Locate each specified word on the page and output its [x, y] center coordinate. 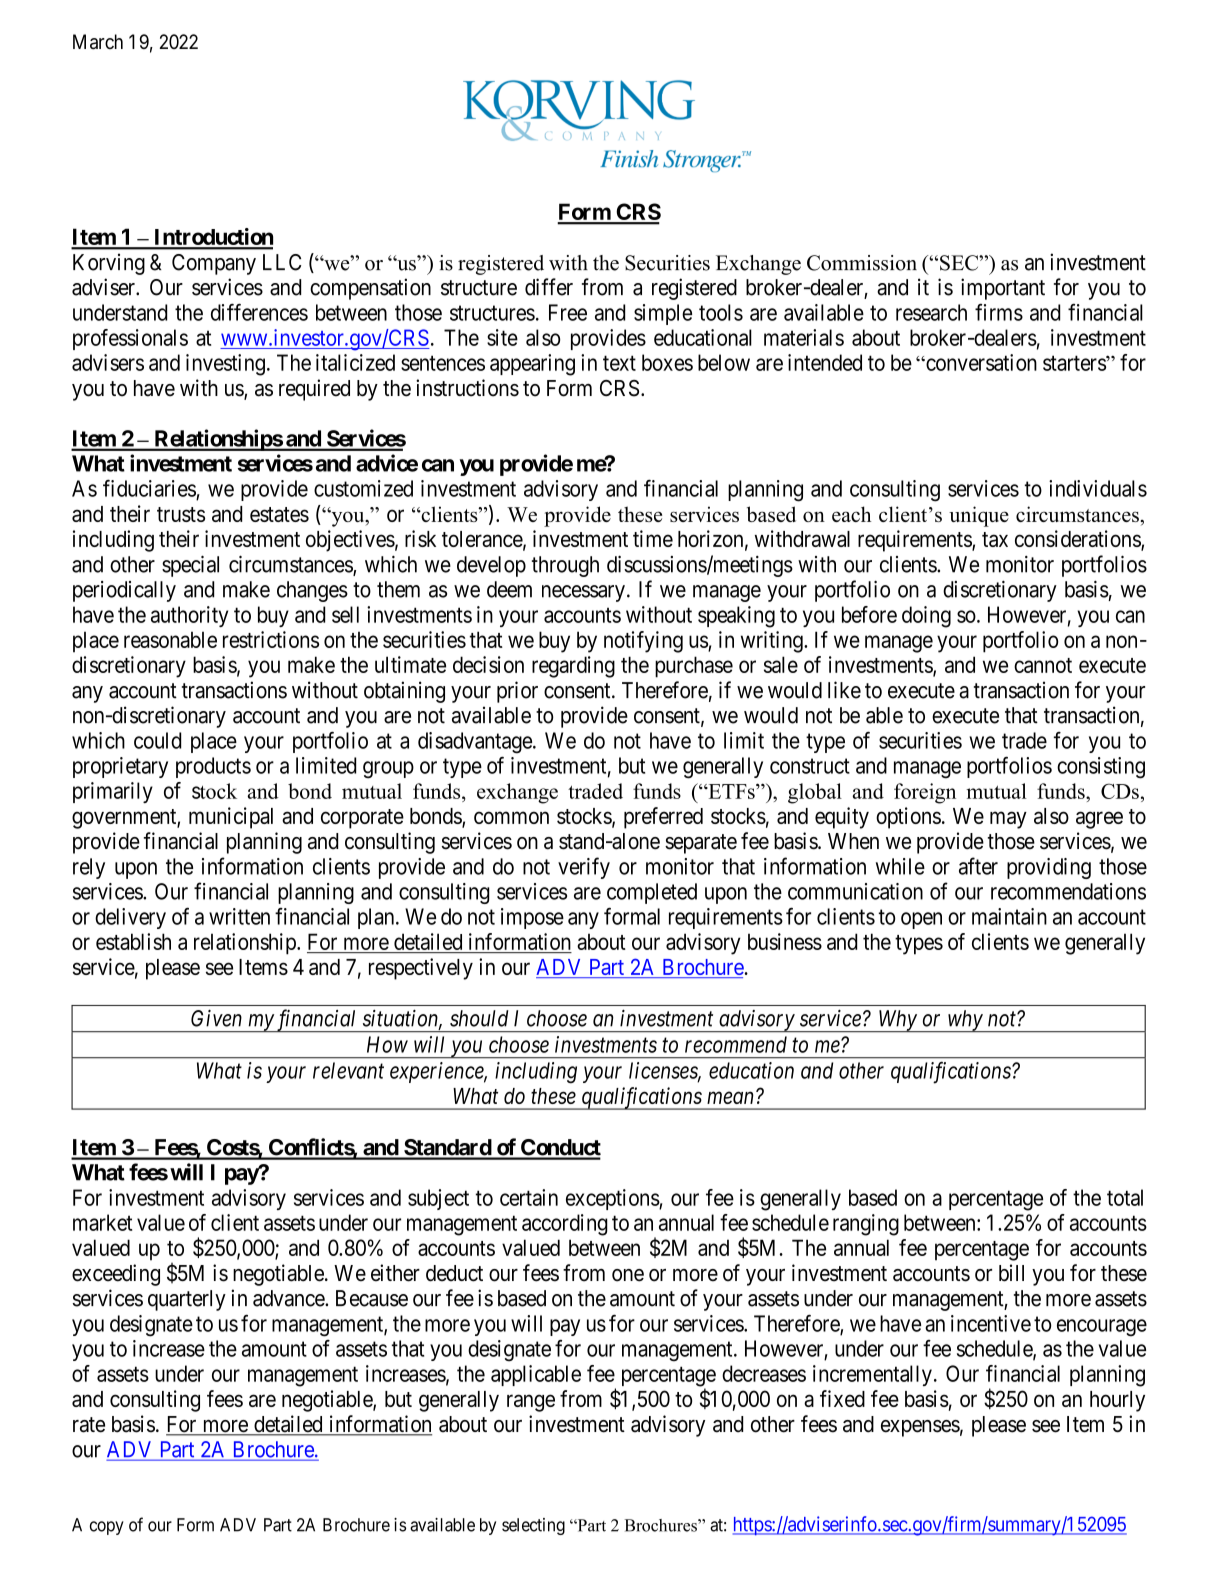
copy [107, 1528]
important [1003, 289]
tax [995, 539]
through [565, 566]
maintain [1009, 916]
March [98, 42]
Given [216, 1018]
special [190, 566]
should [479, 1018]
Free [568, 312]
